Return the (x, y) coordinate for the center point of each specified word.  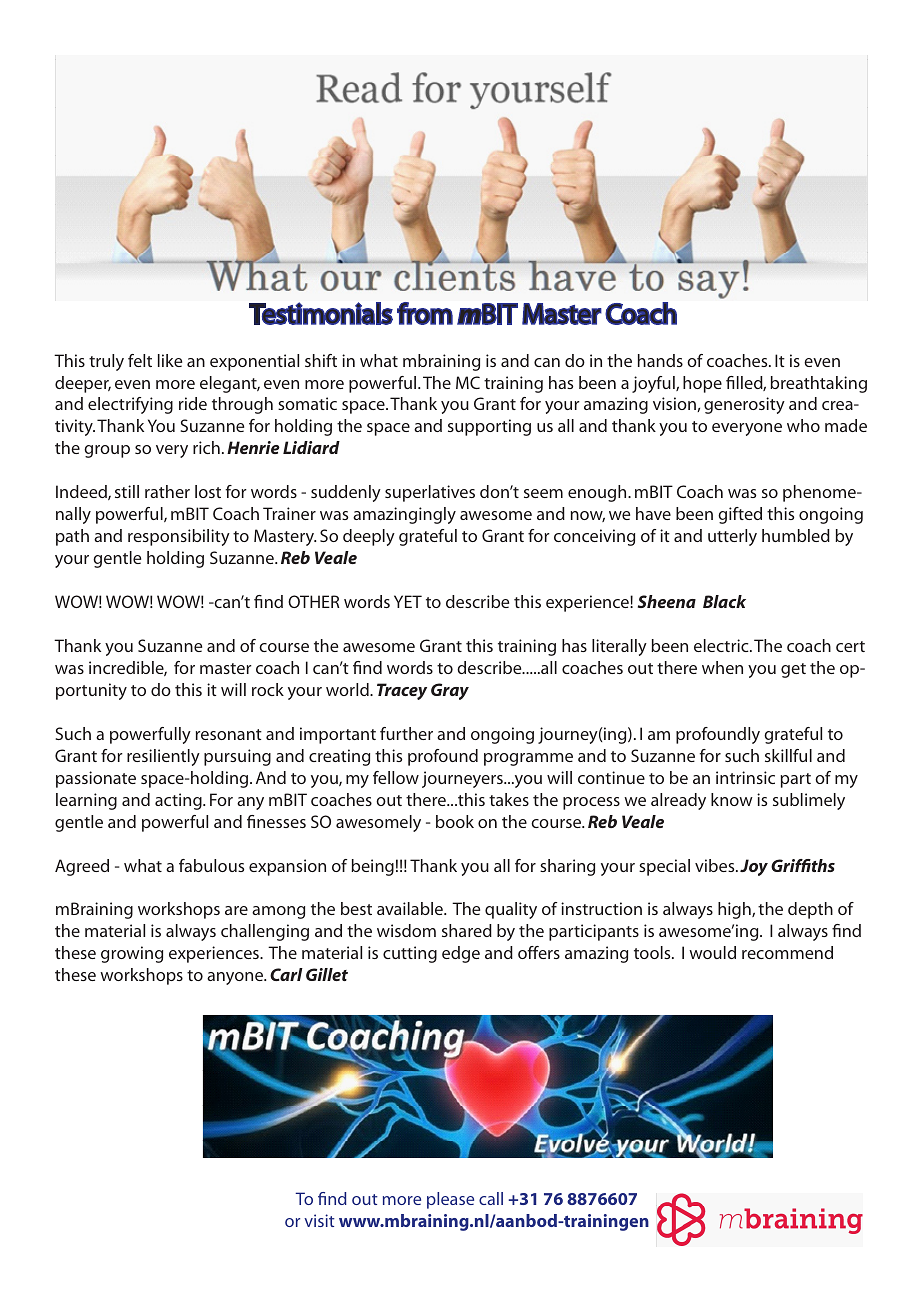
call (491, 1198)
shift (321, 360)
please (450, 1200)
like (170, 360)
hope (702, 384)
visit (319, 1220)
